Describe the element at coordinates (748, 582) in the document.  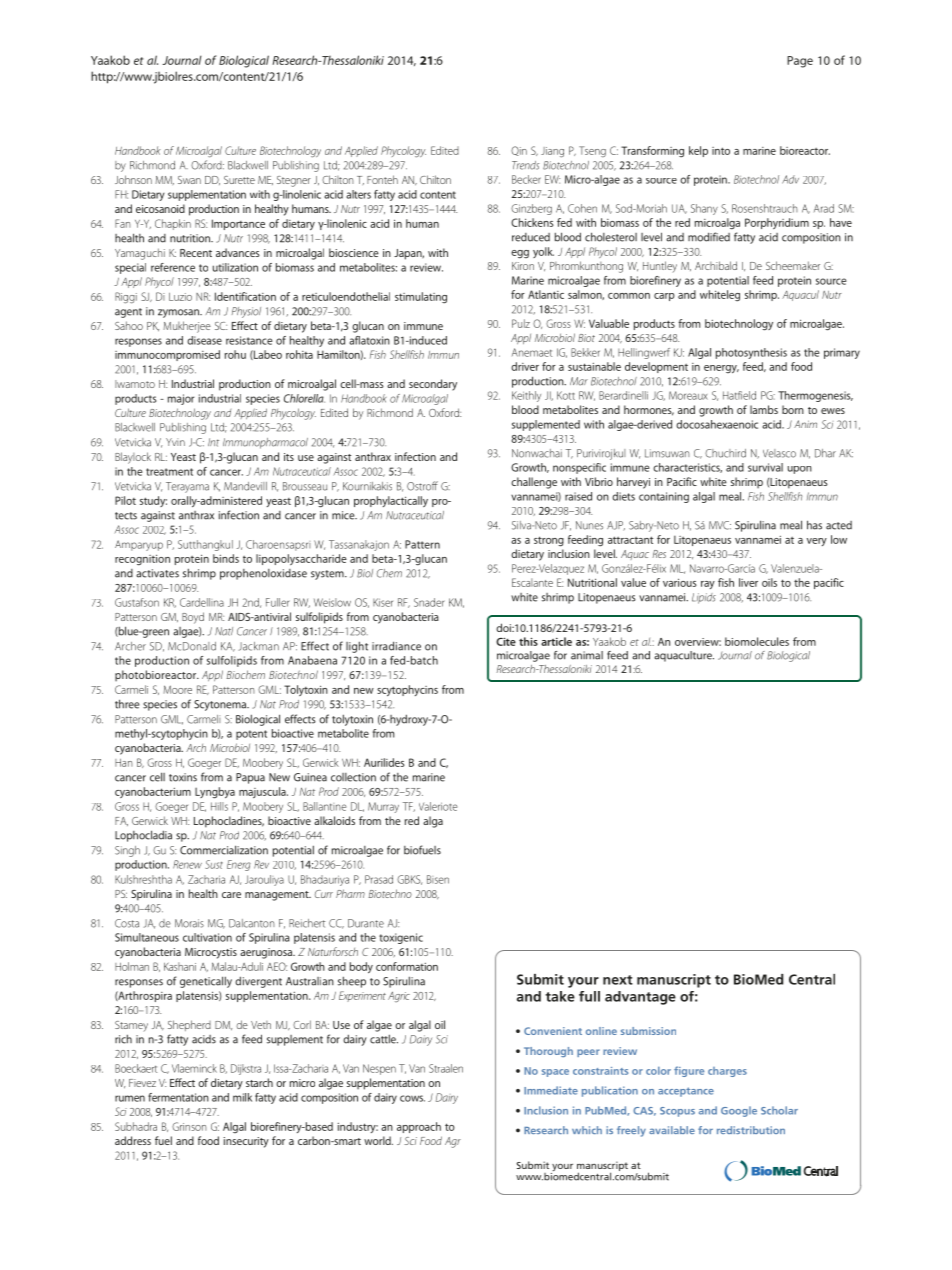
I see `liver` at that location.
